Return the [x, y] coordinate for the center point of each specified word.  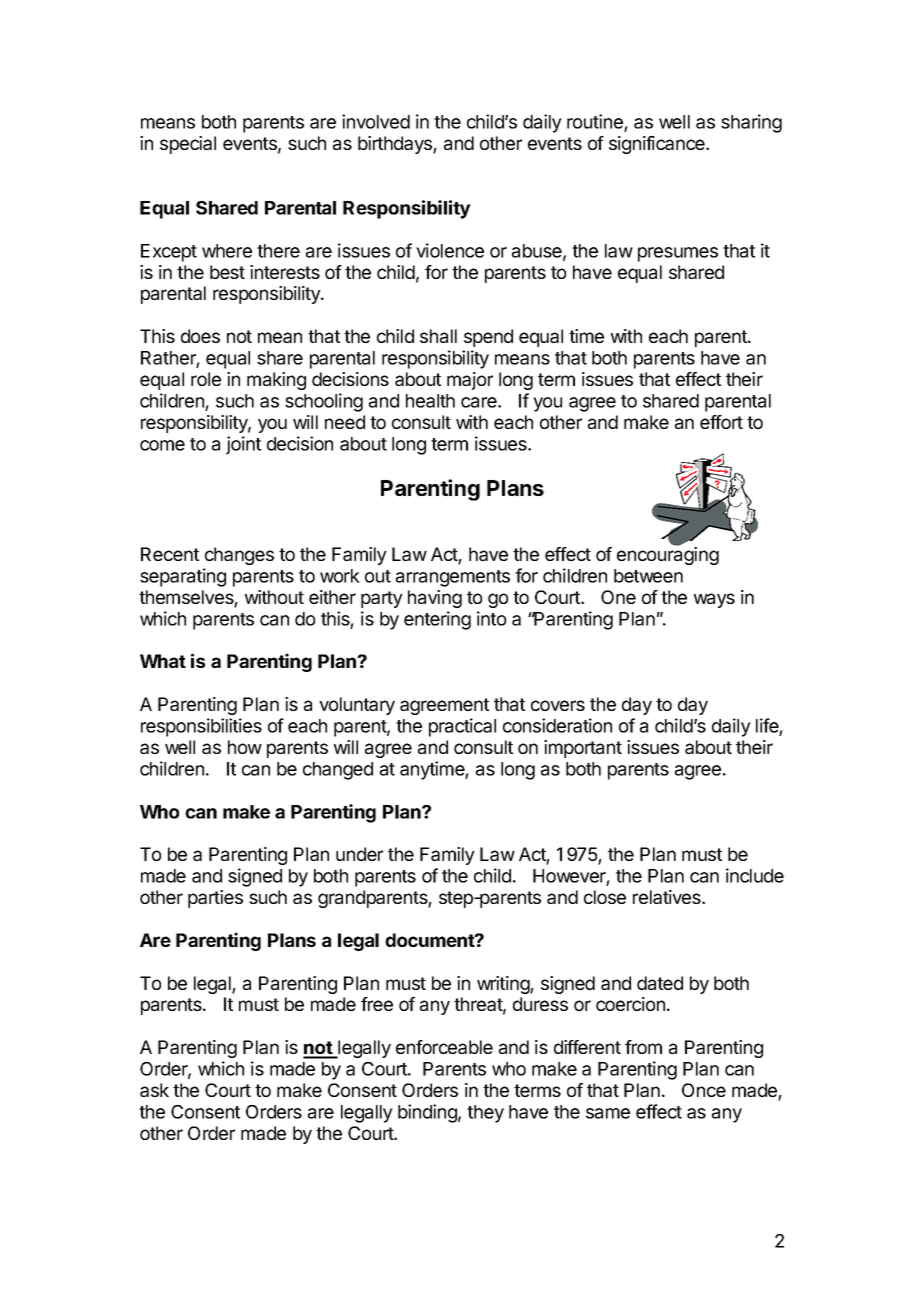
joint [243, 445]
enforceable [444, 1047]
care [480, 402]
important [583, 749]
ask [154, 1090]
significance [658, 145]
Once [704, 1090]
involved [376, 121]
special [188, 145]
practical [462, 727]
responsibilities [201, 727]
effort [721, 422]
